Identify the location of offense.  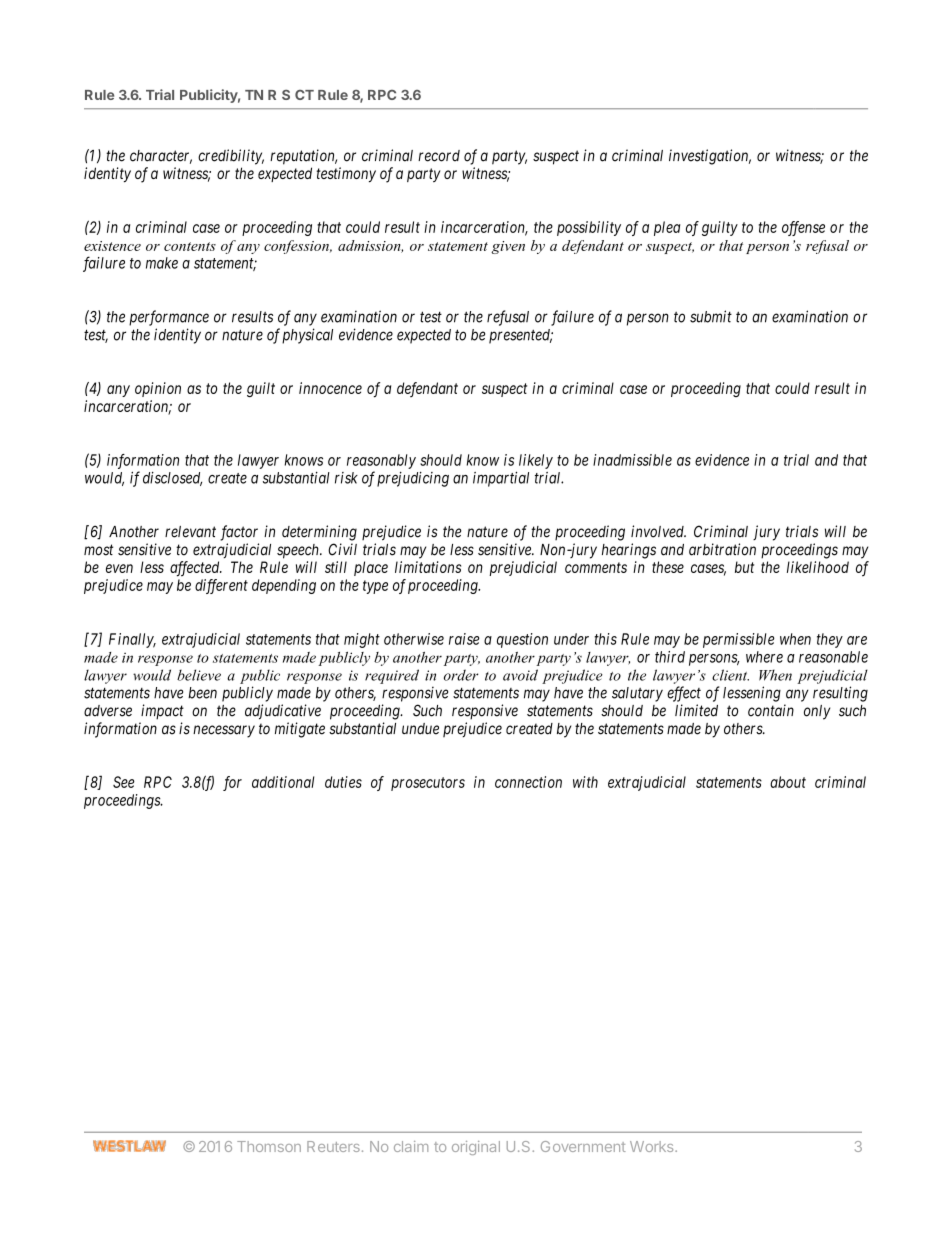
(803, 228).
